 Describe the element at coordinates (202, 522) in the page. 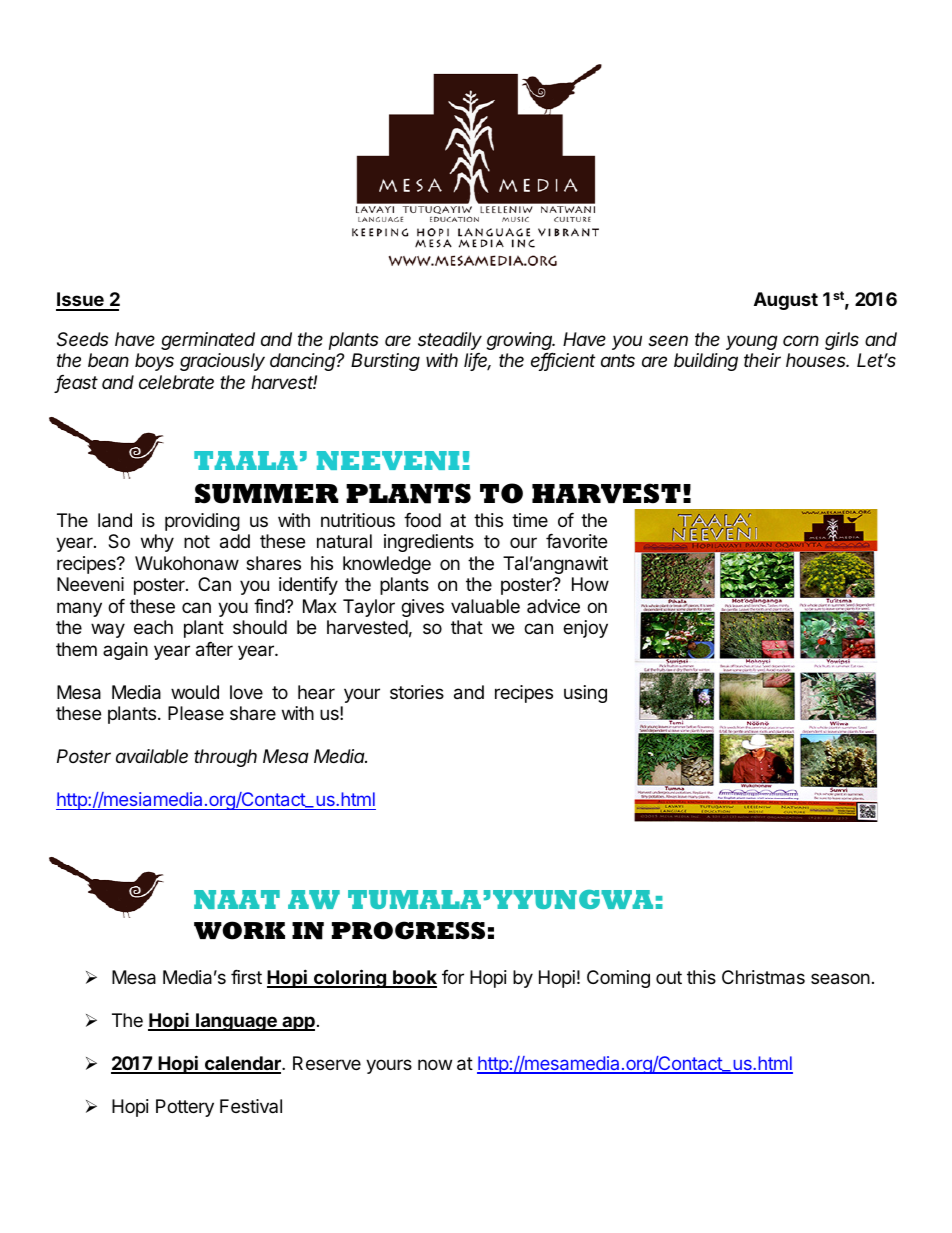

I see `providing` at that location.
